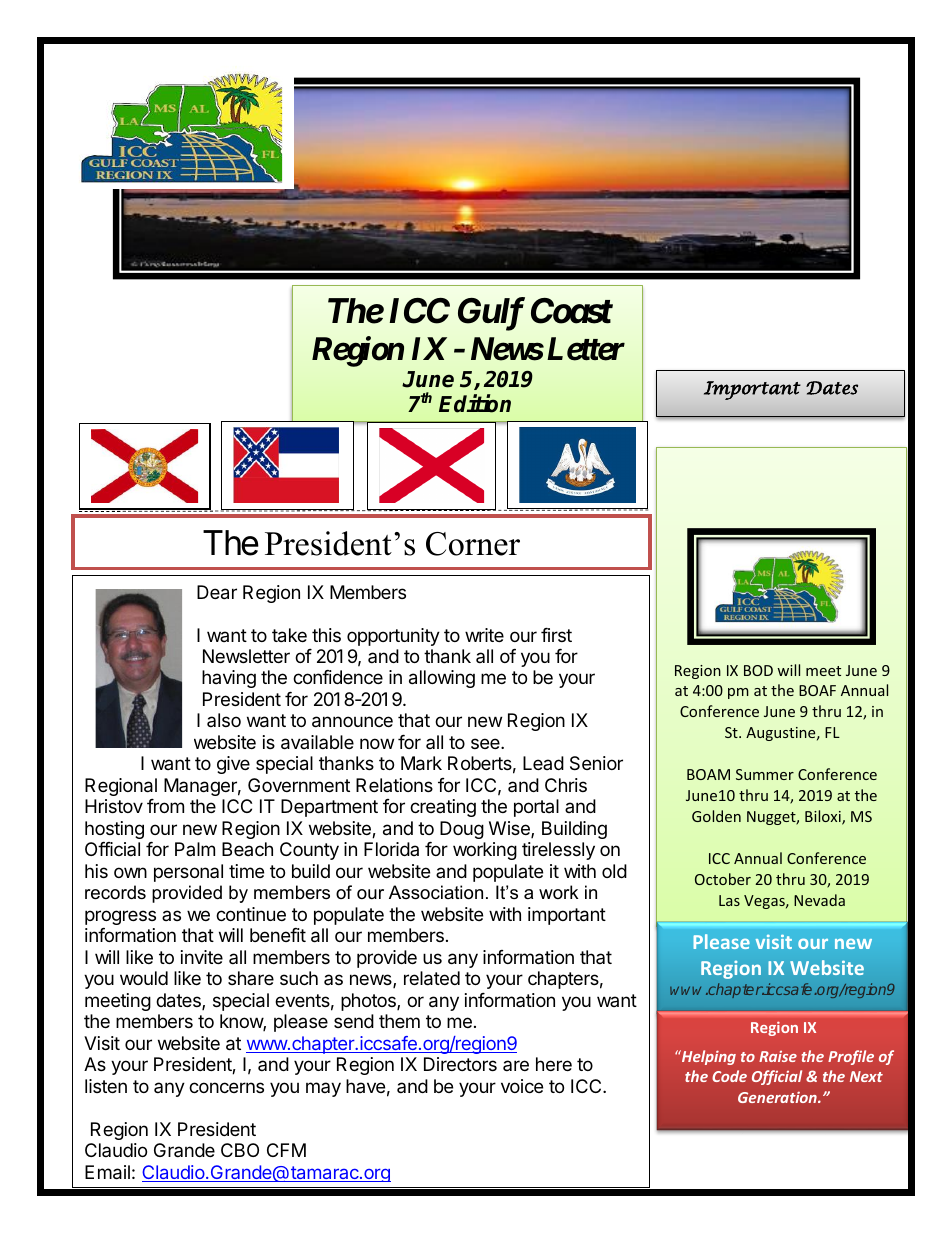 The width and height of the screenshot is (952, 1233). Describe the element at coordinates (484, 635) in the screenshot. I see `write` at that location.
